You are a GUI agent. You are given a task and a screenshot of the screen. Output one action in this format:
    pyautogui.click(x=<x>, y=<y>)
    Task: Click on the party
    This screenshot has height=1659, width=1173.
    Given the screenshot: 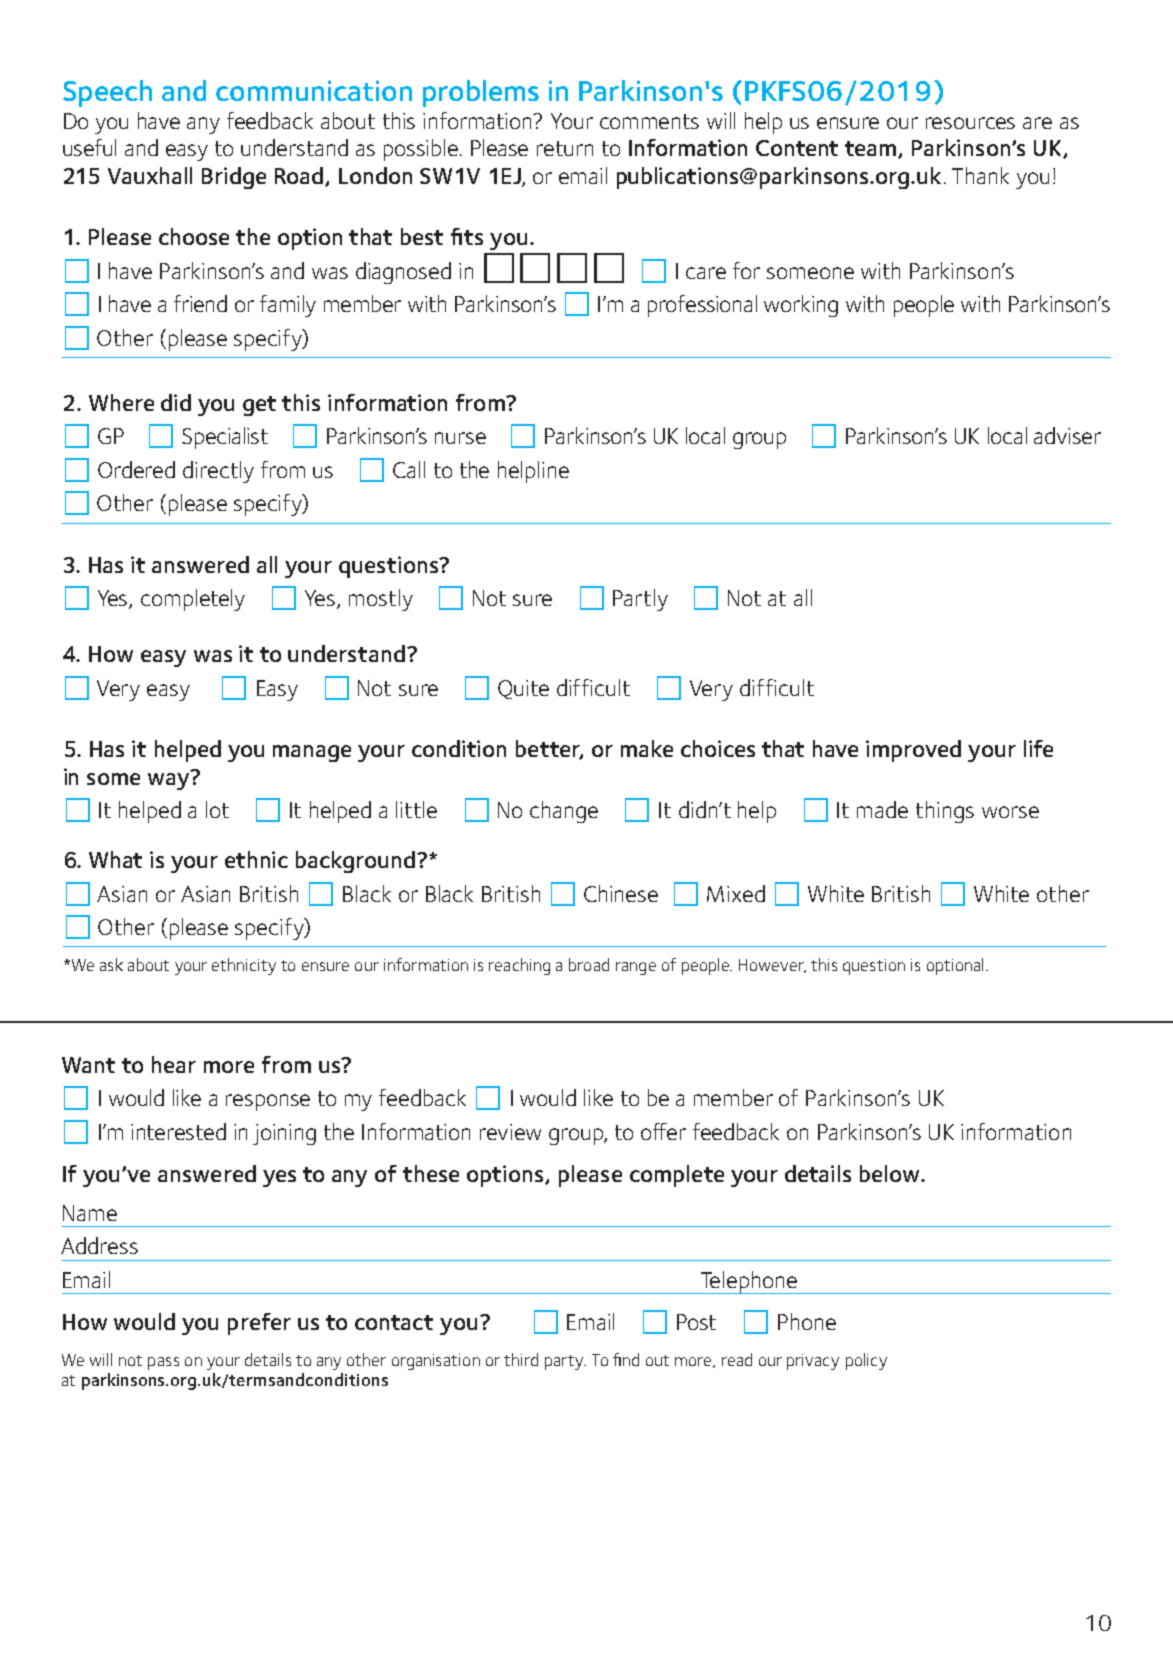 What is the action you would take?
    pyautogui.click(x=565, y=1362)
